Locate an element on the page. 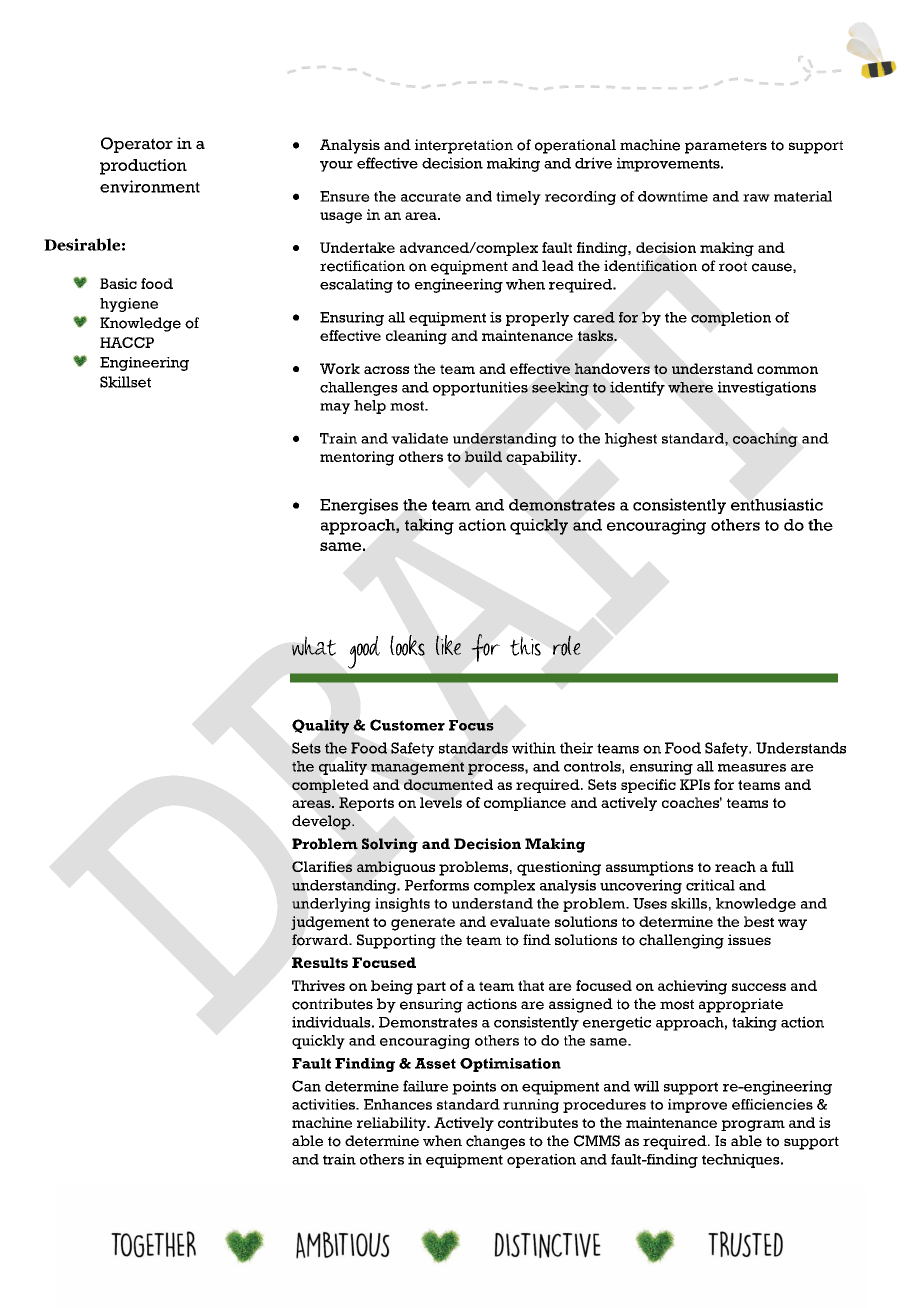 This page has width=924, height=1308. develop is located at coordinates (322, 822).
